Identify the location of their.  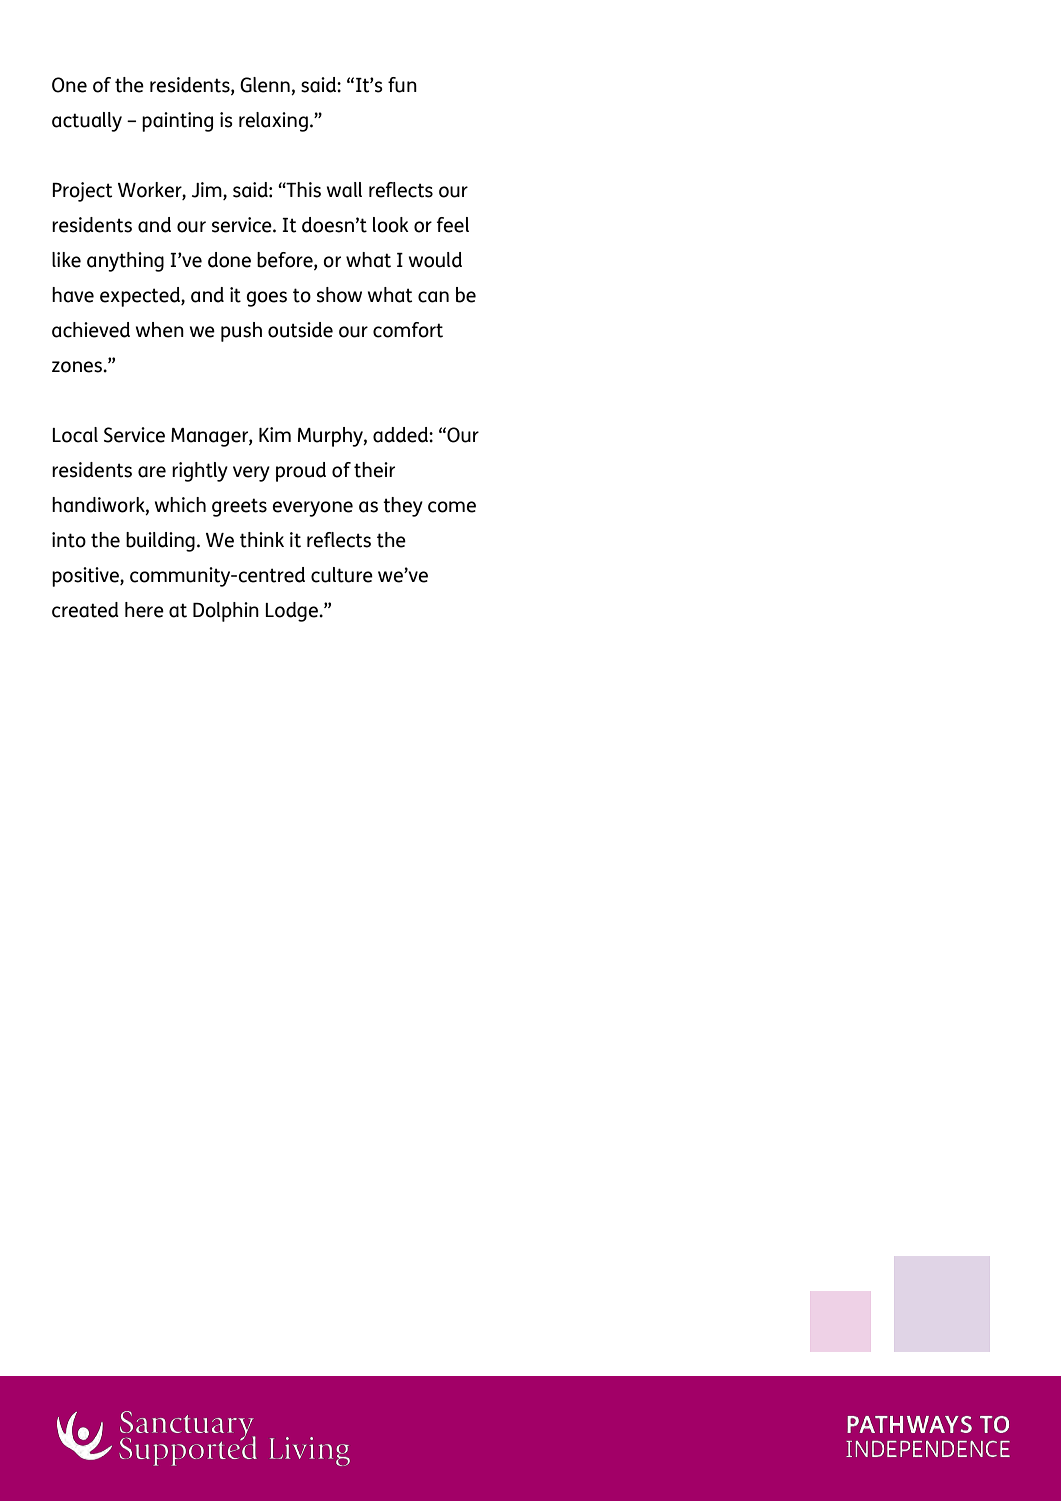
(374, 470).
